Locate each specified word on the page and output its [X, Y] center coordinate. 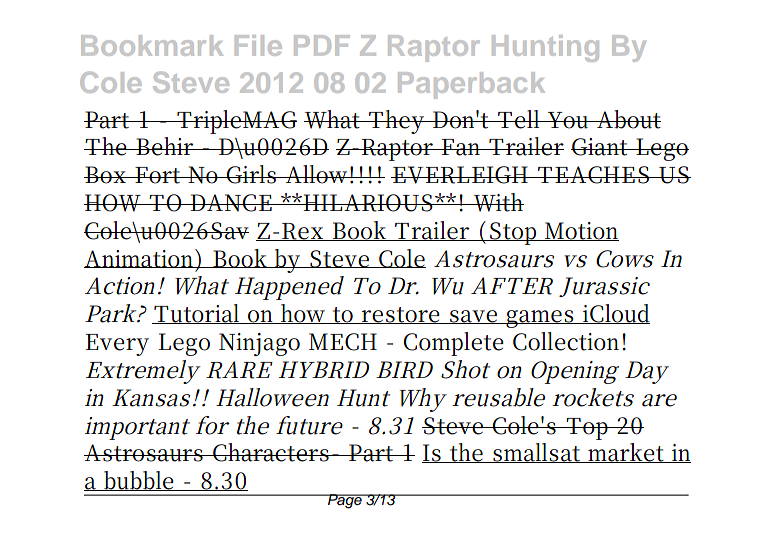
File [258, 45]
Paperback [471, 85]
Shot [465, 369]
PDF [322, 45]
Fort [158, 175]
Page [345, 501]
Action [120, 286]
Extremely [142, 372]
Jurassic [604, 287]
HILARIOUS [368, 203]
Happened [289, 288]
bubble [139, 481]
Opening [574, 372]
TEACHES [592, 175]
